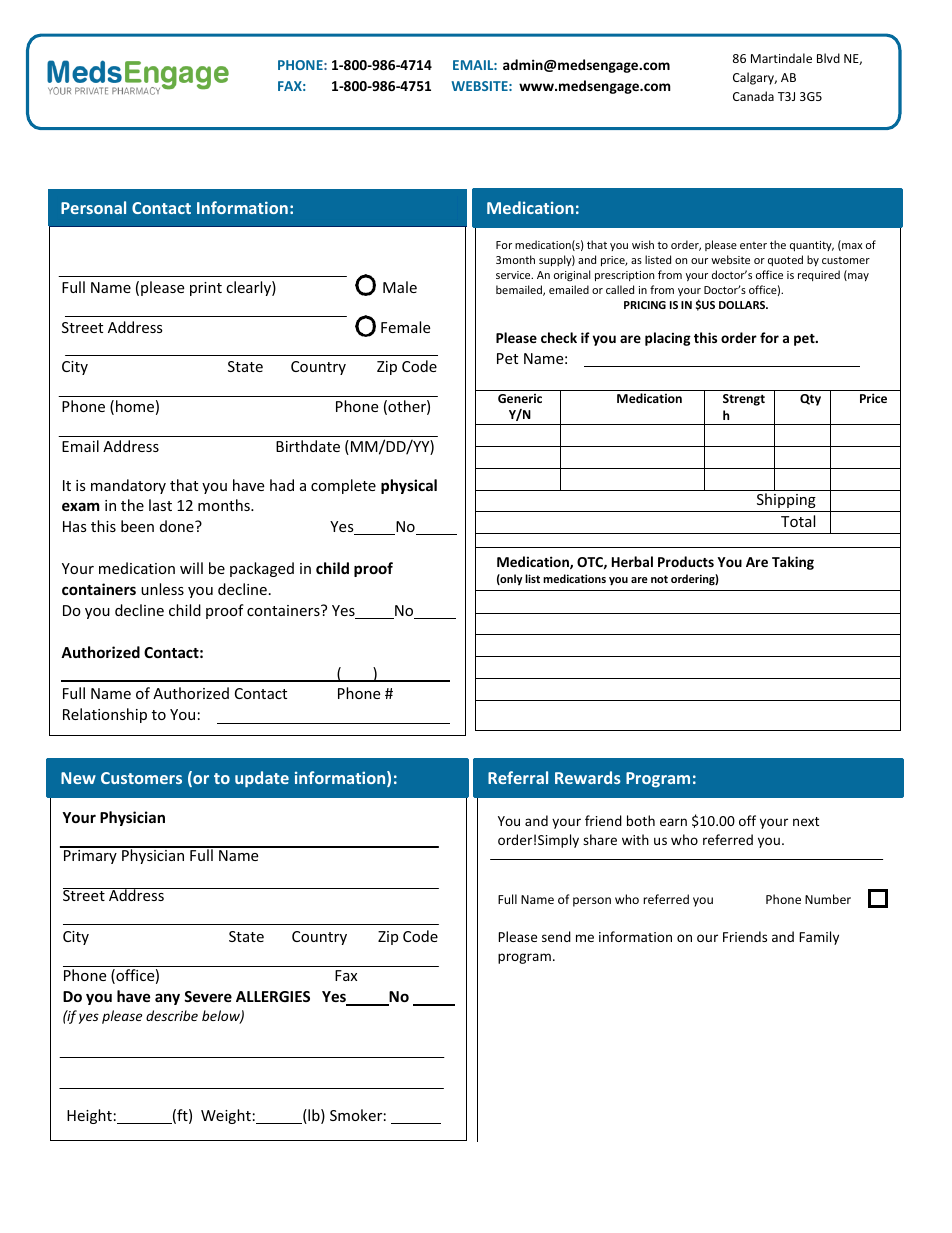 The image size is (952, 1233). What do you see at coordinates (167, 999) in the screenshot?
I see `any` at bounding box center [167, 999].
